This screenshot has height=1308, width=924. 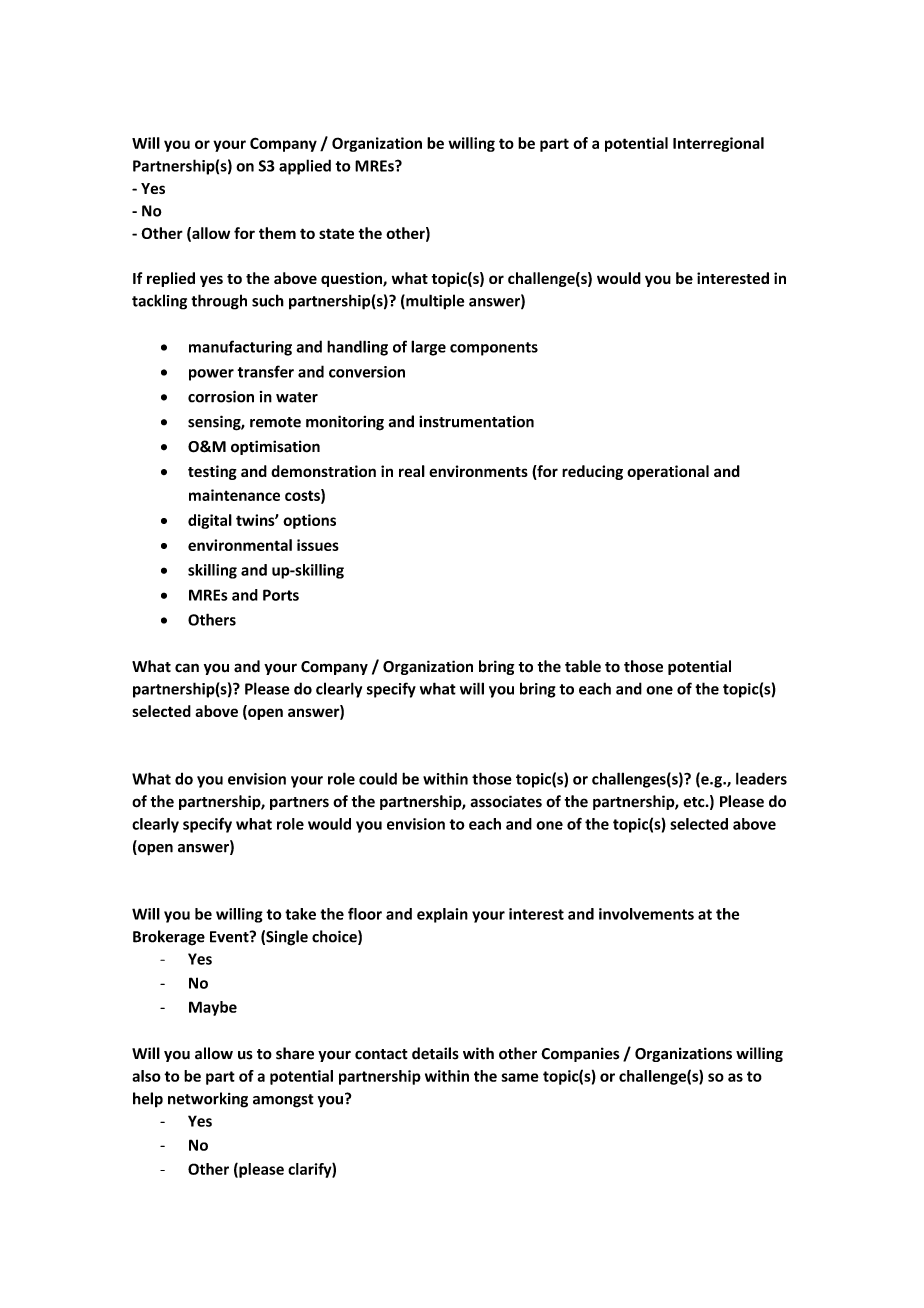 I want to click on components, so click(x=494, y=349).
